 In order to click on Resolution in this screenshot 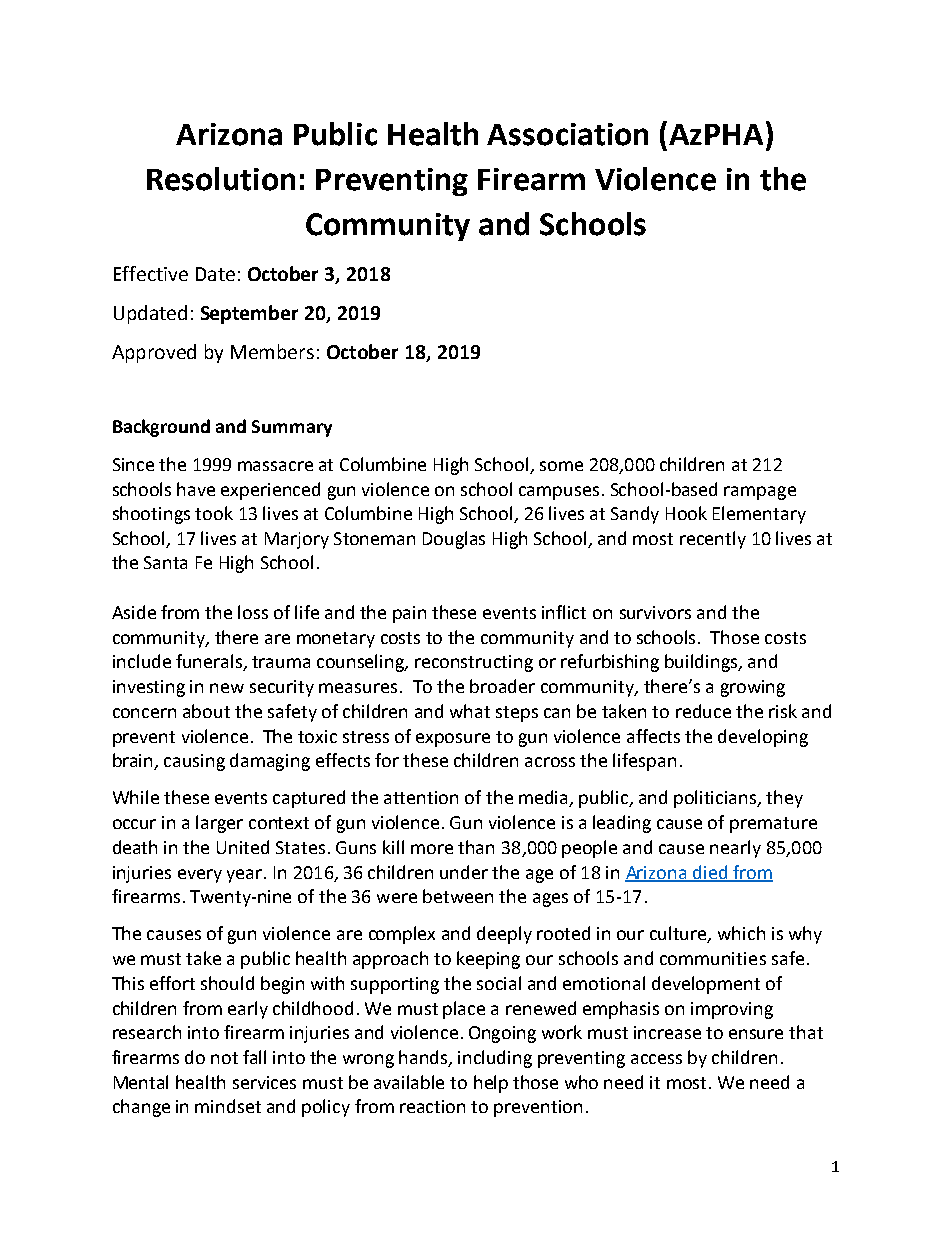, I will do `click(221, 179)`.
